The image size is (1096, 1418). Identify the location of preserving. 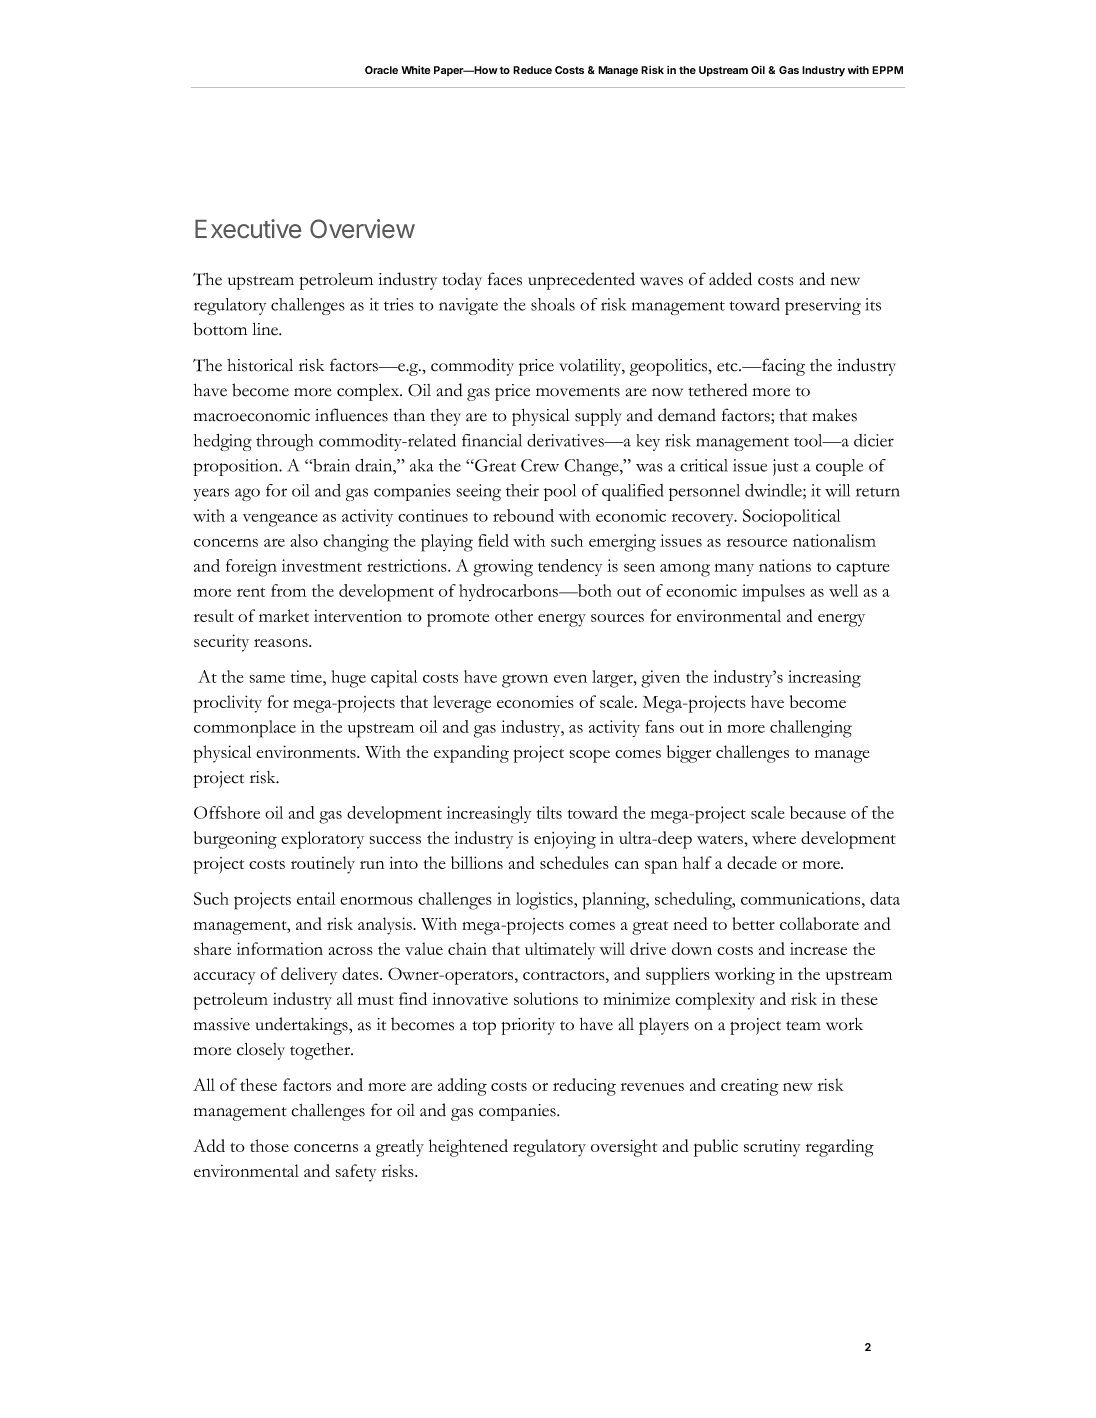
(823, 306).
